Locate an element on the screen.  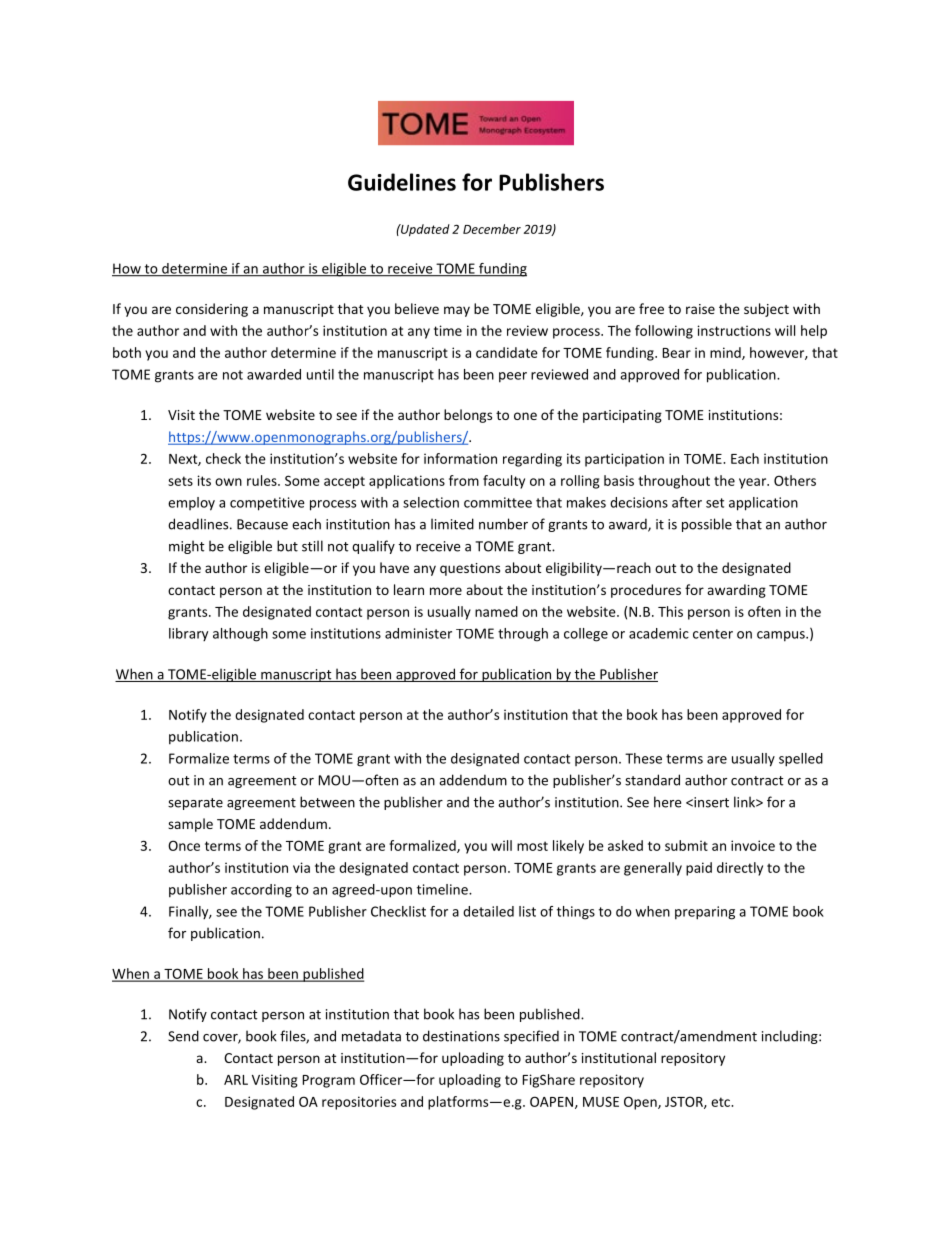
own is located at coordinates (228, 482).
